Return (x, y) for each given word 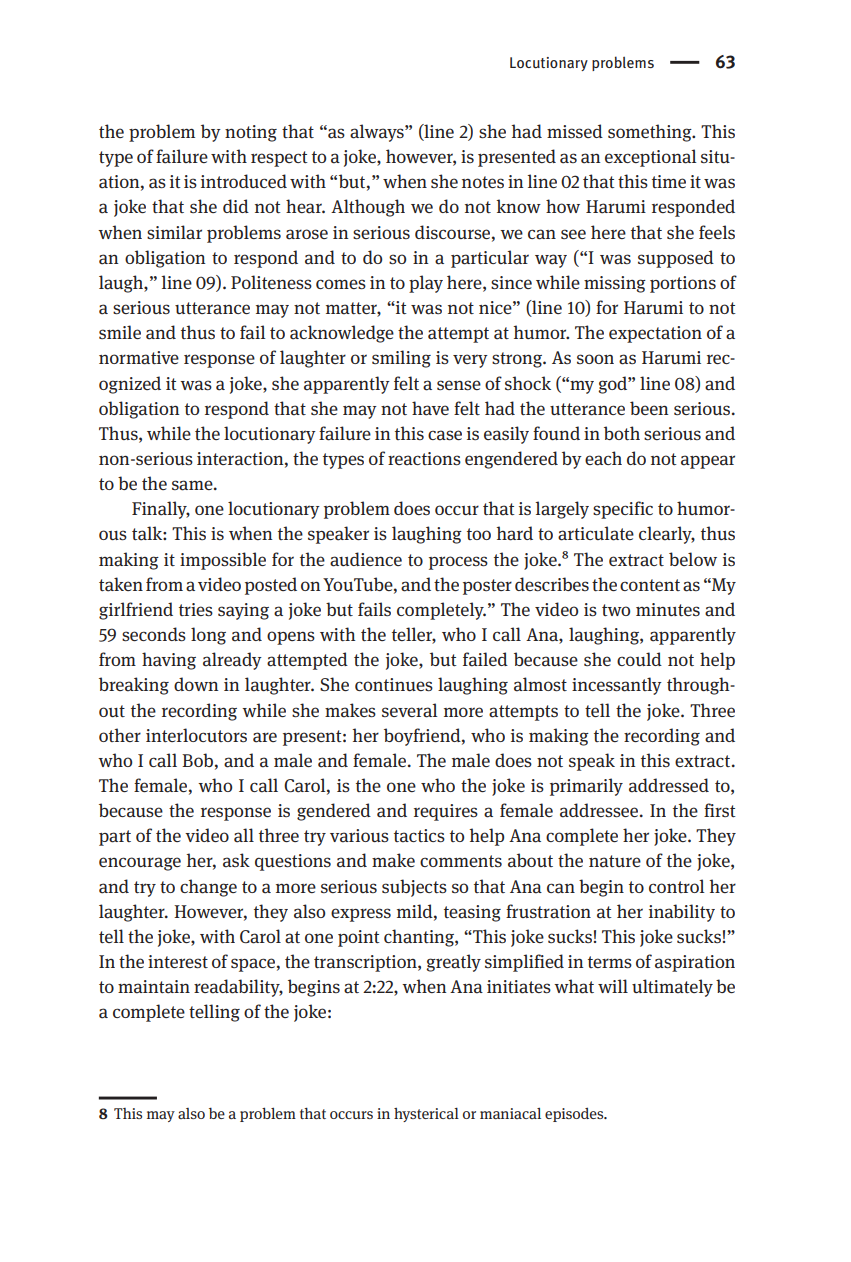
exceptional (651, 158)
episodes (575, 1114)
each (603, 458)
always (378, 133)
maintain (154, 987)
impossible (223, 561)
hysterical (426, 1115)
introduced (244, 181)
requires (446, 812)
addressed (669, 785)
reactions (424, 459)
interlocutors (196, 735)
